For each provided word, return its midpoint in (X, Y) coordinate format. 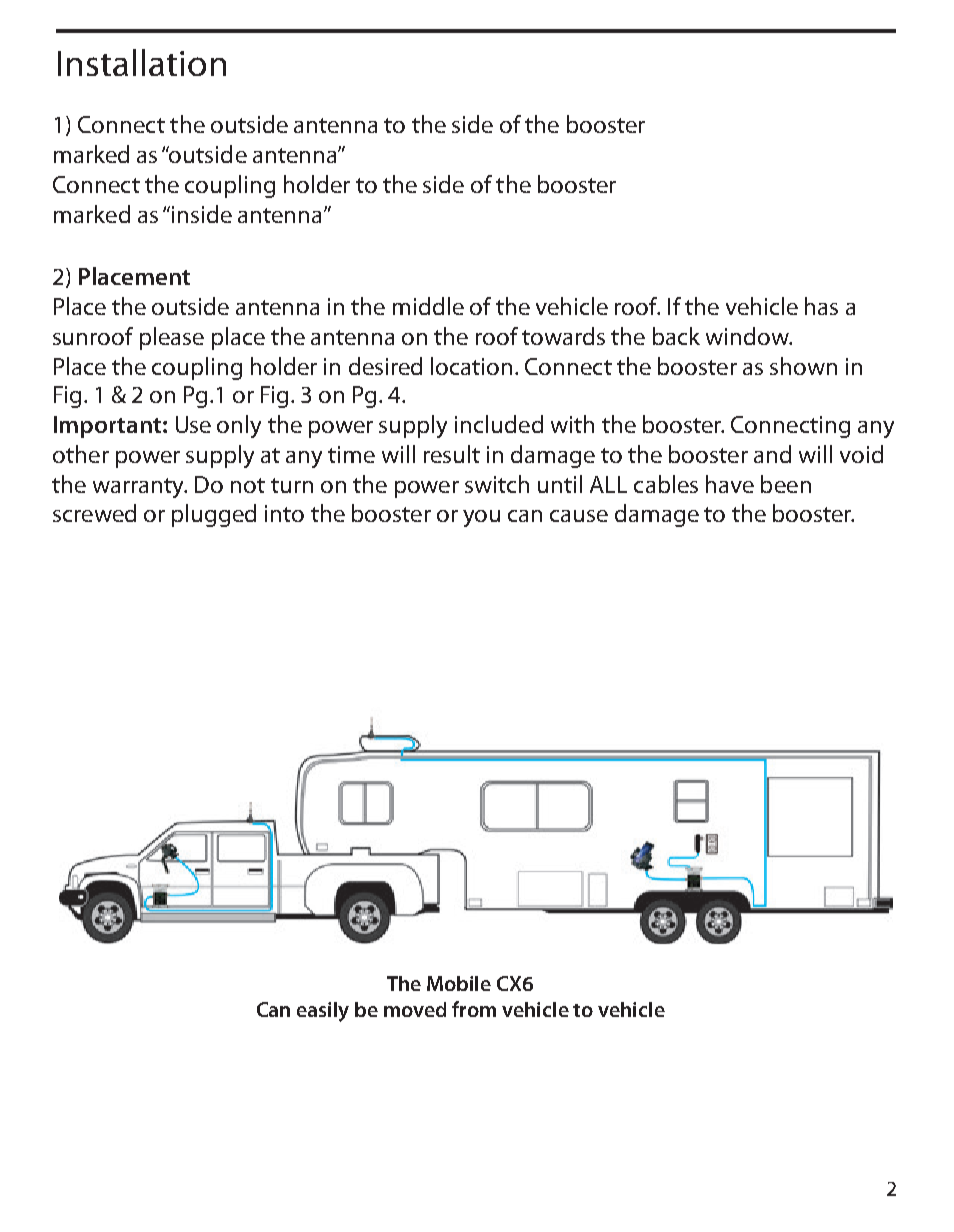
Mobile (459, 983)
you (481, 518)
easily (323, 1012)
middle (428, 306)
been (786, 484)
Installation (142, 62)
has (821, 306)
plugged (214, 515)
